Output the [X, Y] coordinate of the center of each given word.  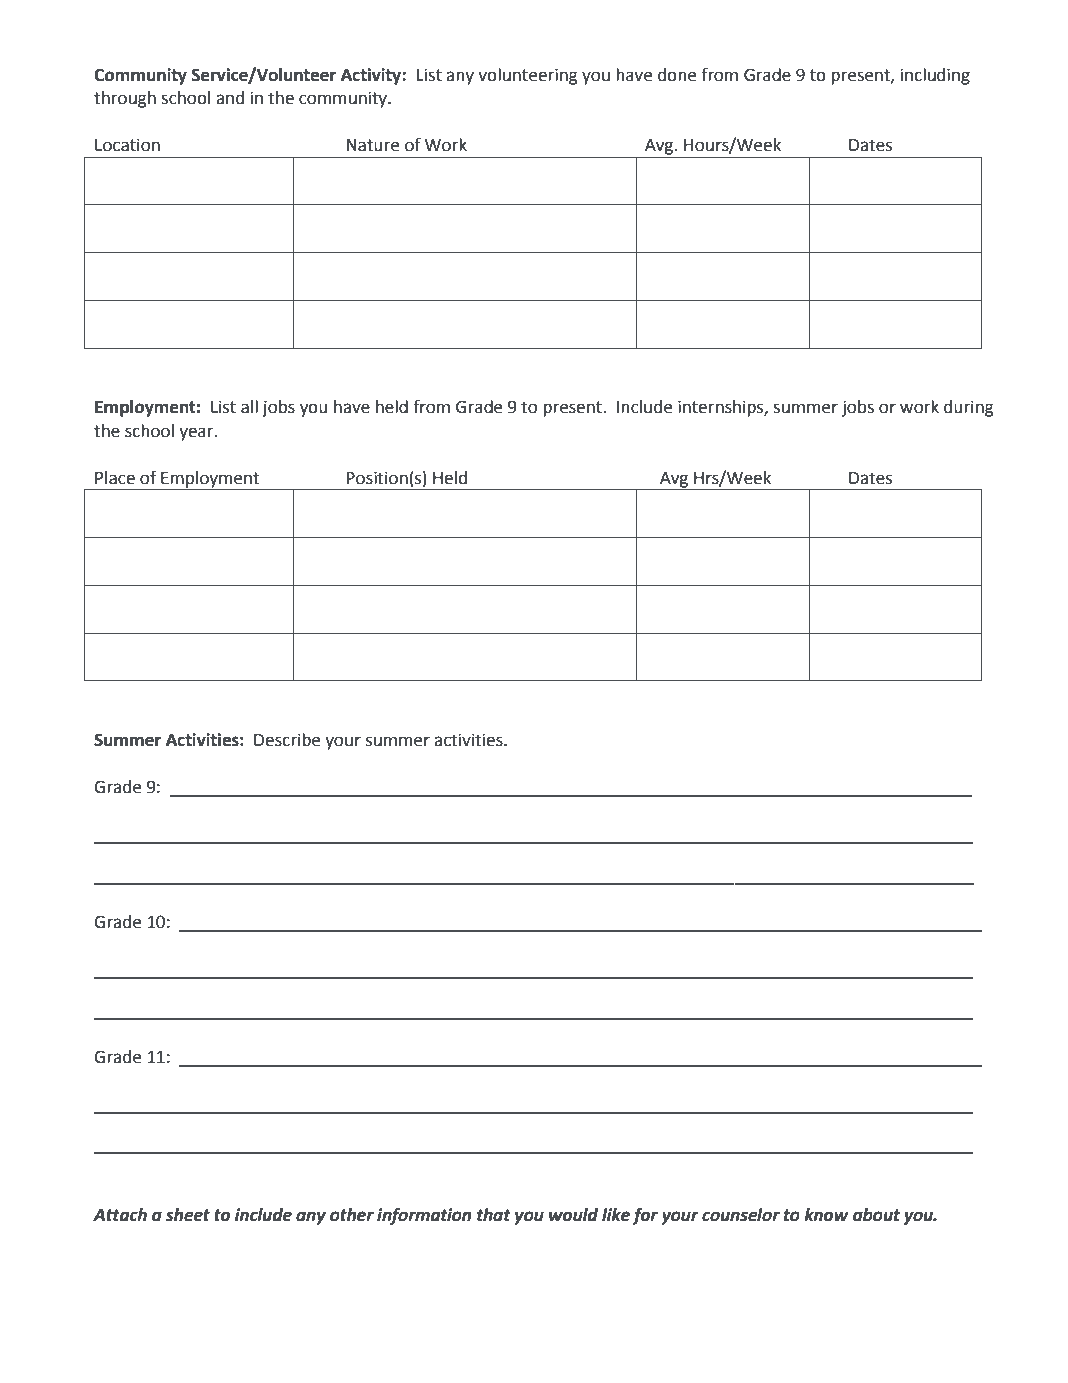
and [230, 98]
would [573, 1215]
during [969, 408]
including [935, 76]
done [677, 75]
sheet [188, 1215]
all [249, 407]
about [876, 1215]
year [197, 434]
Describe [287, 740]
